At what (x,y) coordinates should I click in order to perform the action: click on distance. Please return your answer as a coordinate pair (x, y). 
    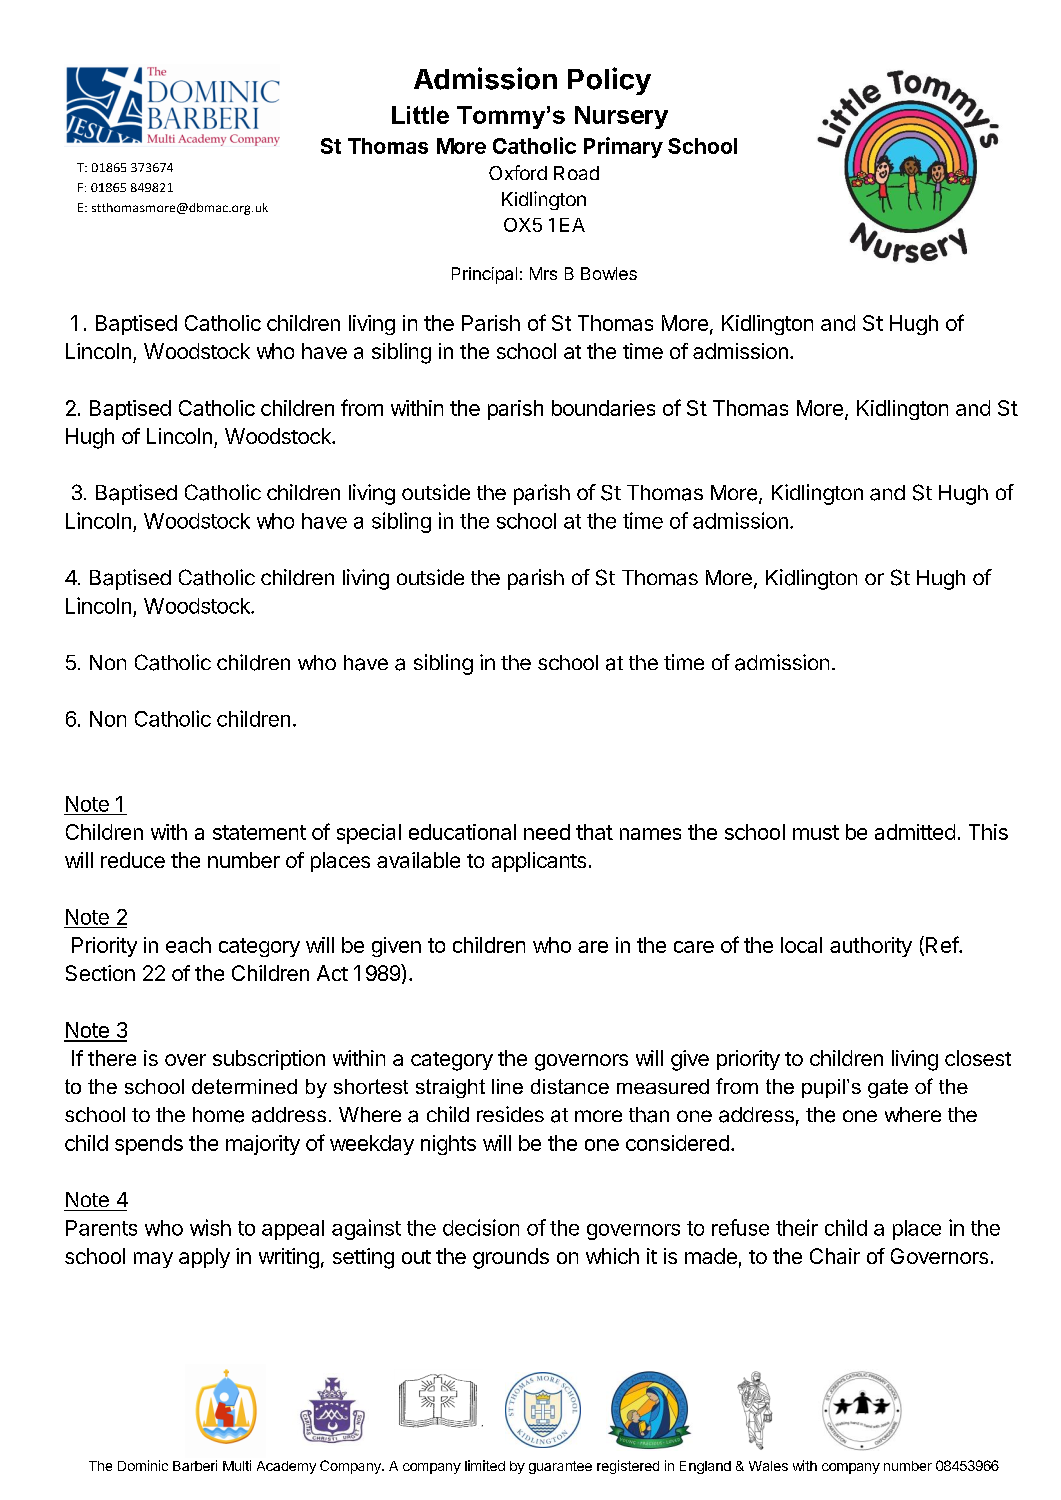
    Looking at the image, I should click on (570, 1086).
